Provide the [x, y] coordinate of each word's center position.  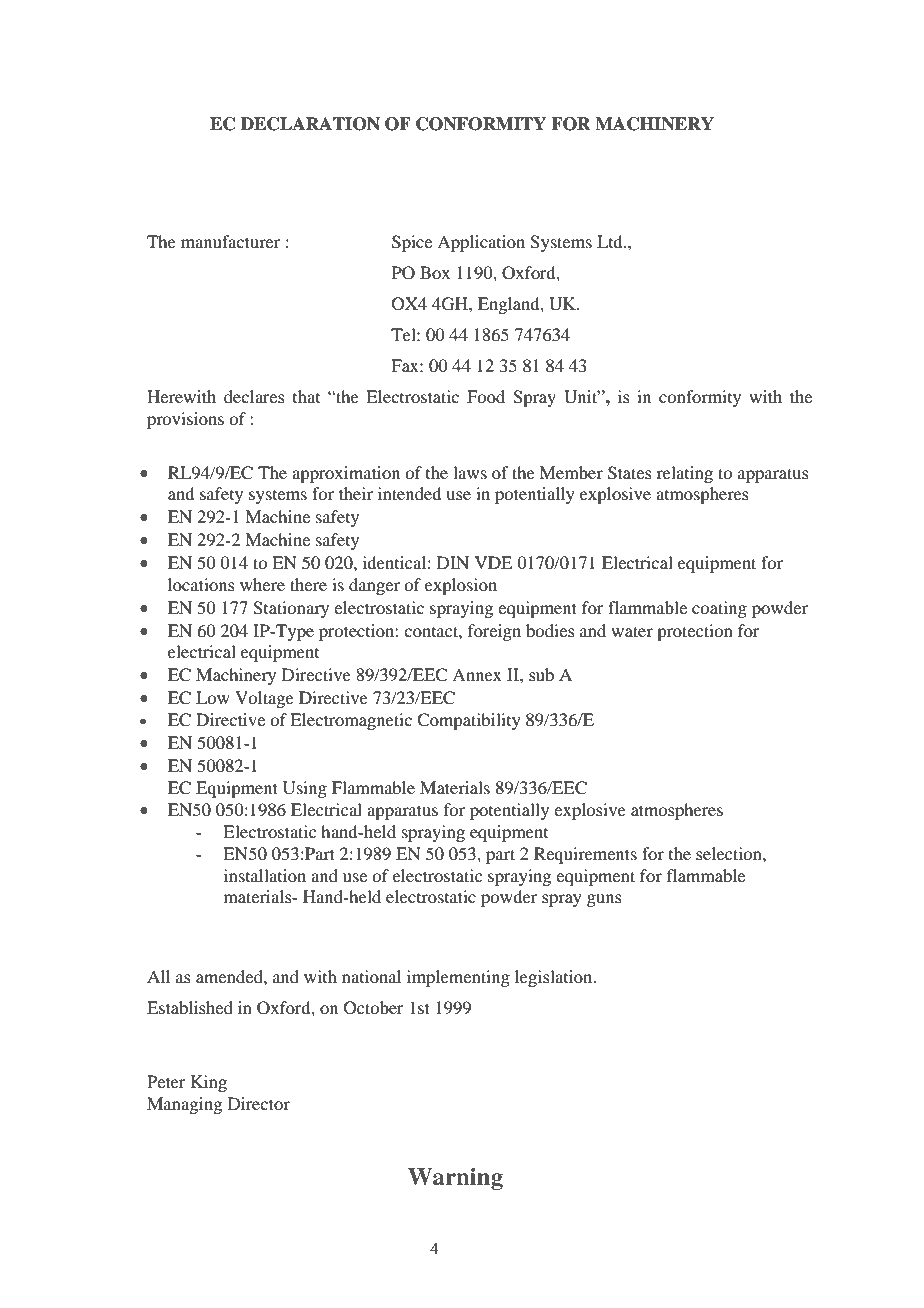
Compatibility [469, 721]
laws [470, 472]
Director [259, 1103]
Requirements [585, 855]
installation [265, 875]
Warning [455, 1179]
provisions [185, 420]
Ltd [611, 241]
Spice [412, 243]
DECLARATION [310, 124]
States [630, 473]
